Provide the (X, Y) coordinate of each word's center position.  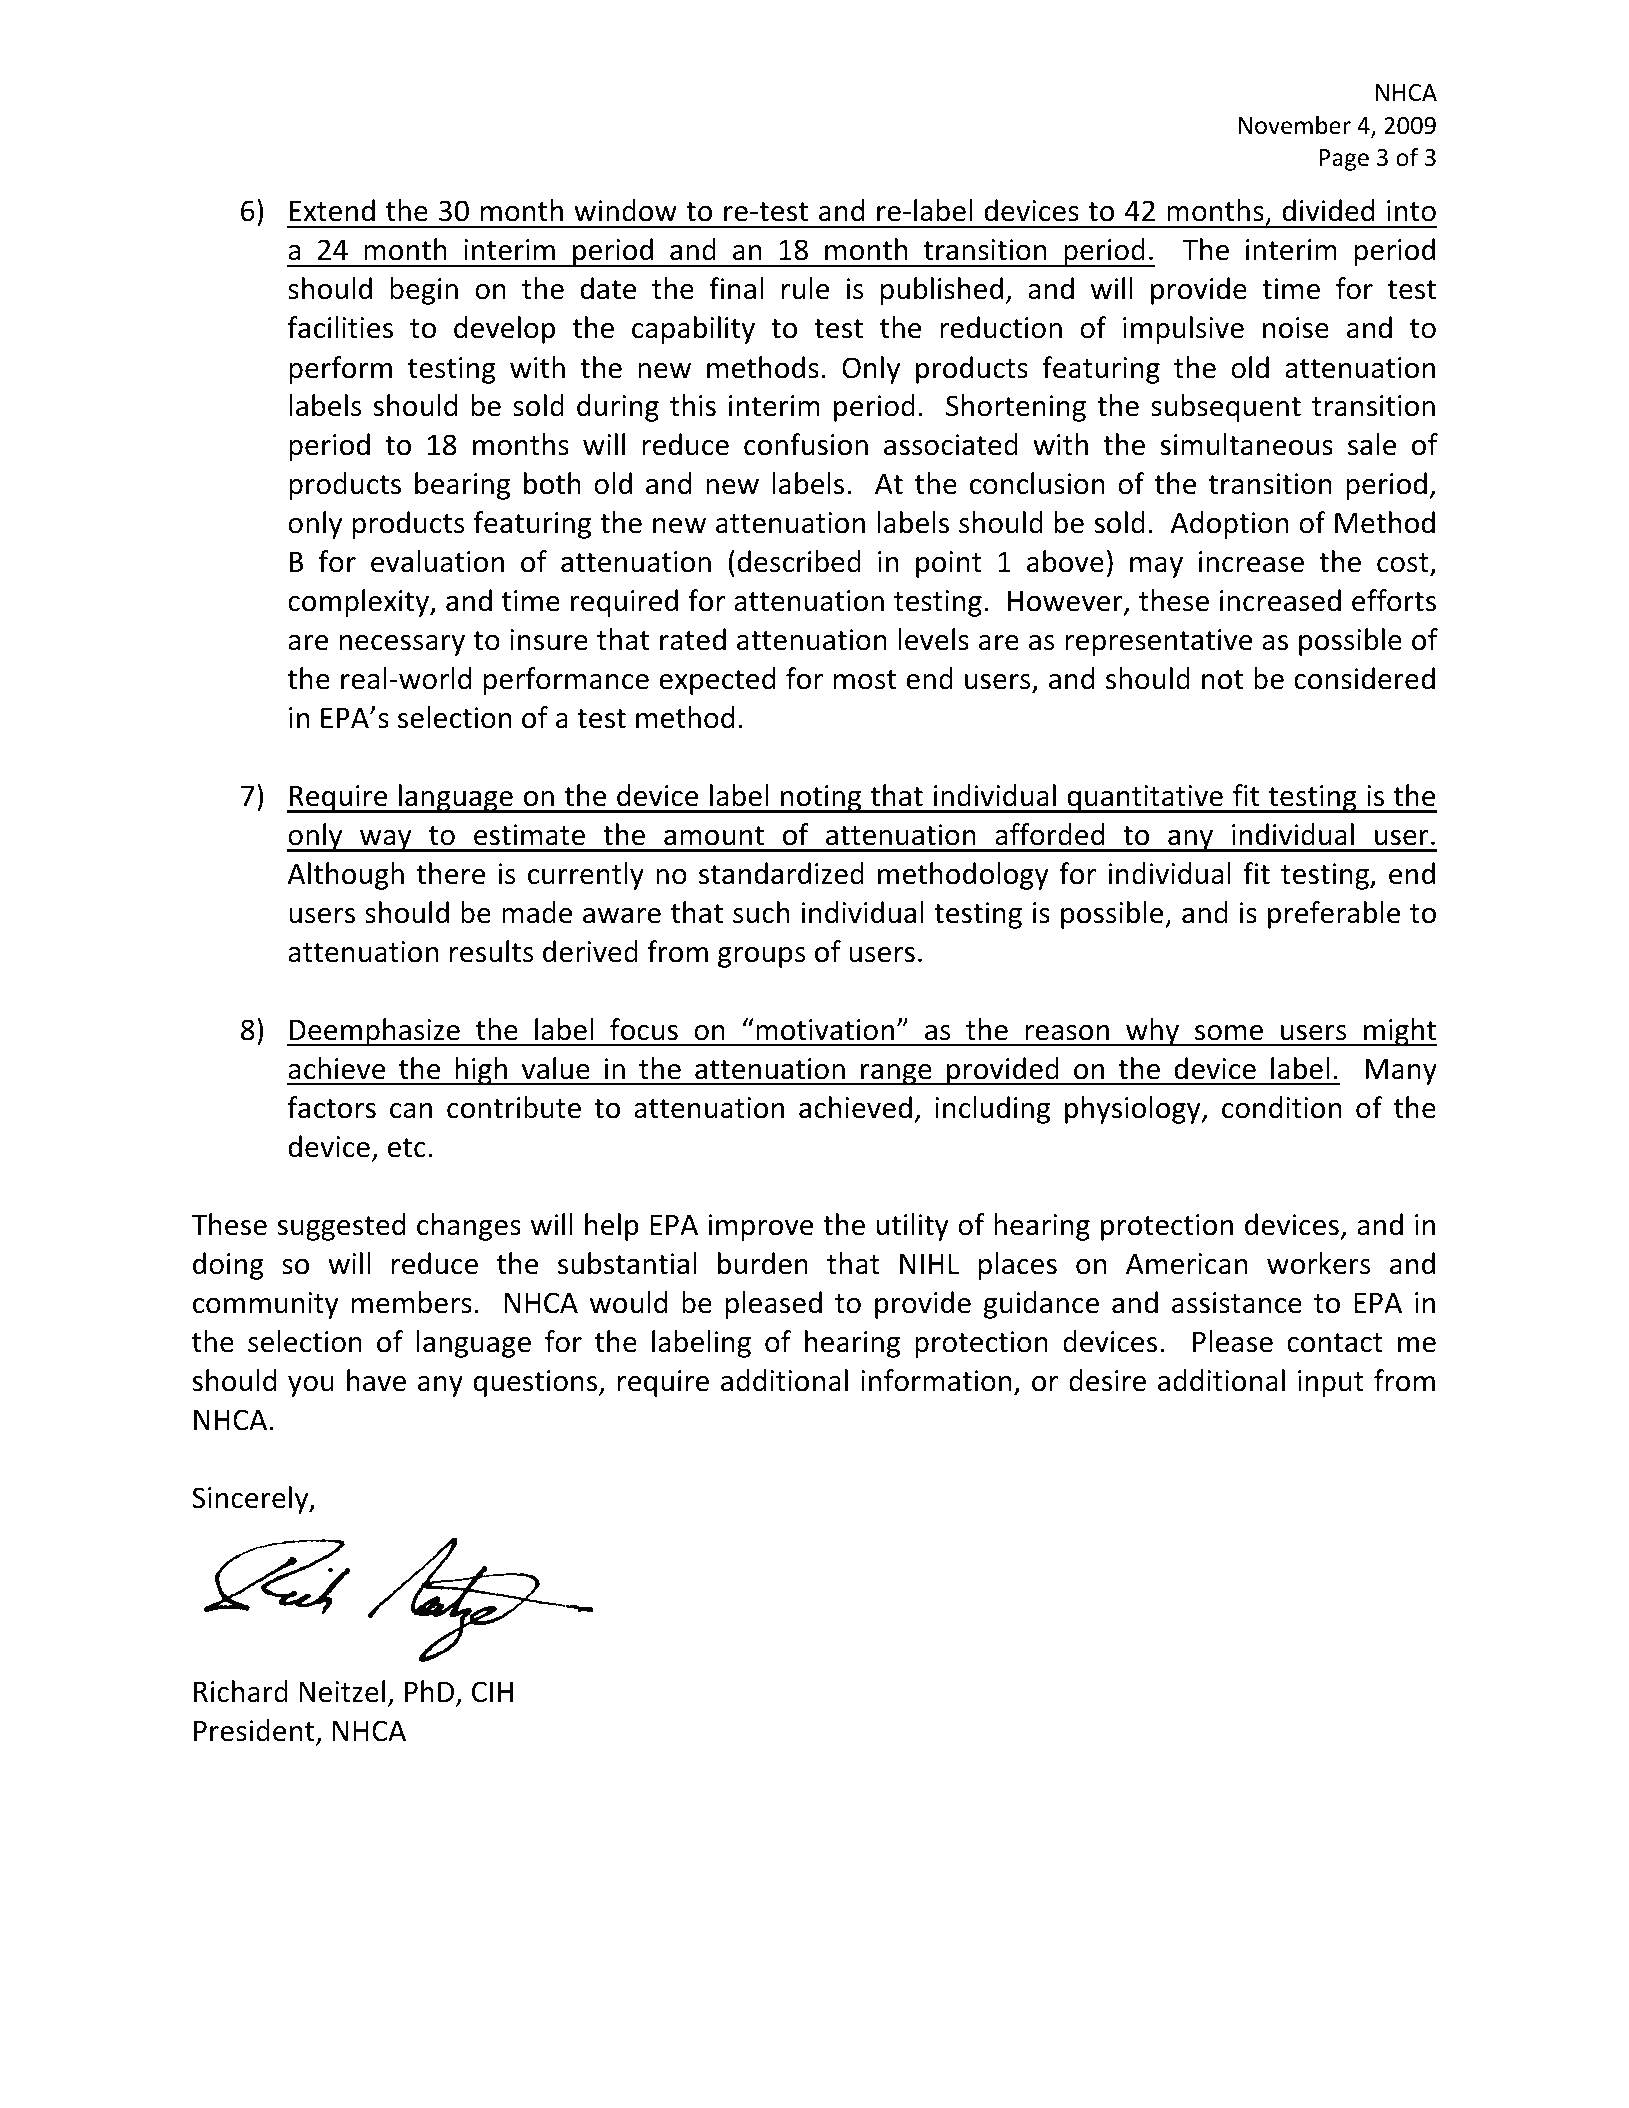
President (255, 1731)
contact (1335, 1343)
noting (821, 799)
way (386, 841)
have (376, 1380)
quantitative (1145, 799)
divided (1328, 210)
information (936, 1380)
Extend (332, 210)
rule (805, 288)
